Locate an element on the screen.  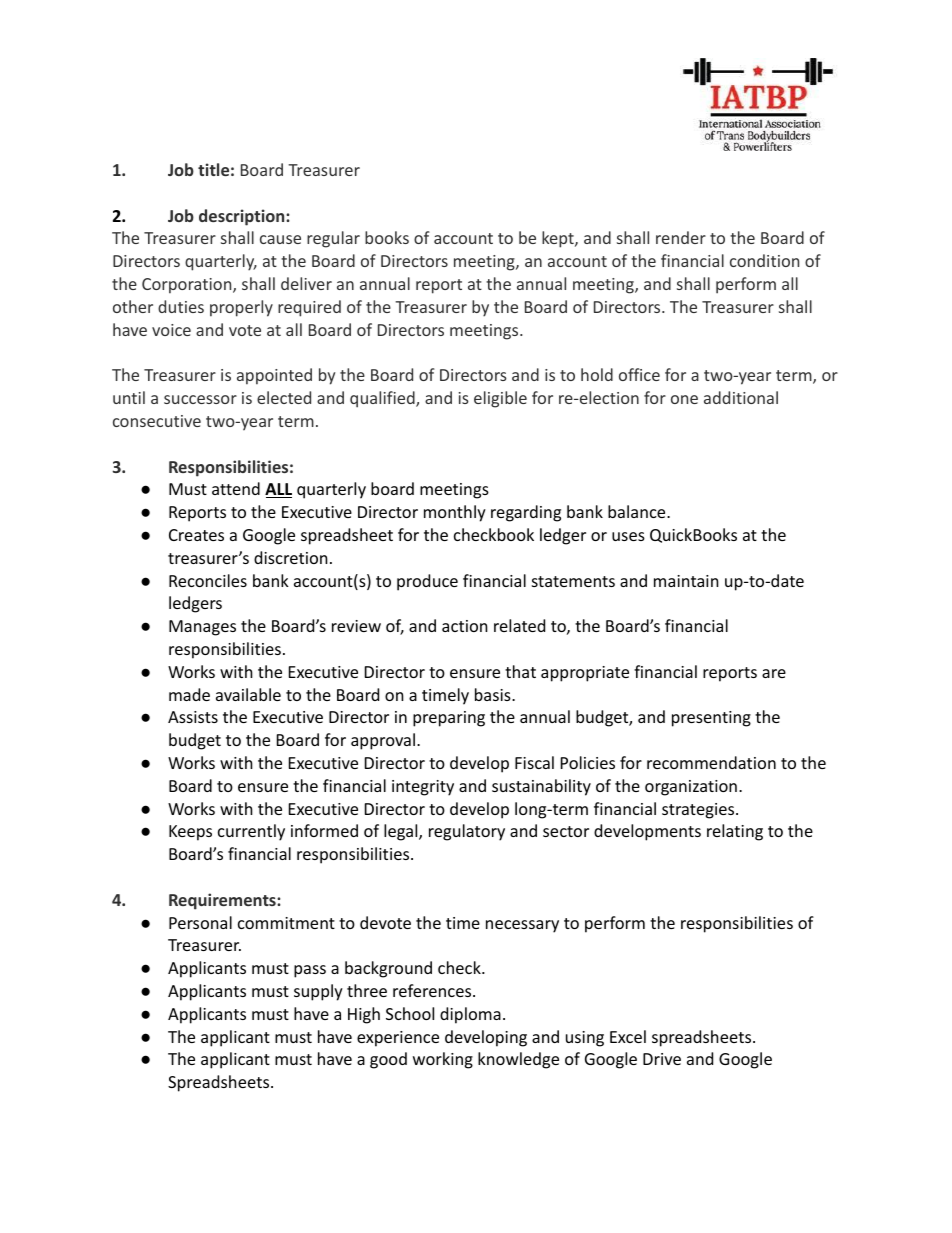
render is located at coordinates (681, 237).
